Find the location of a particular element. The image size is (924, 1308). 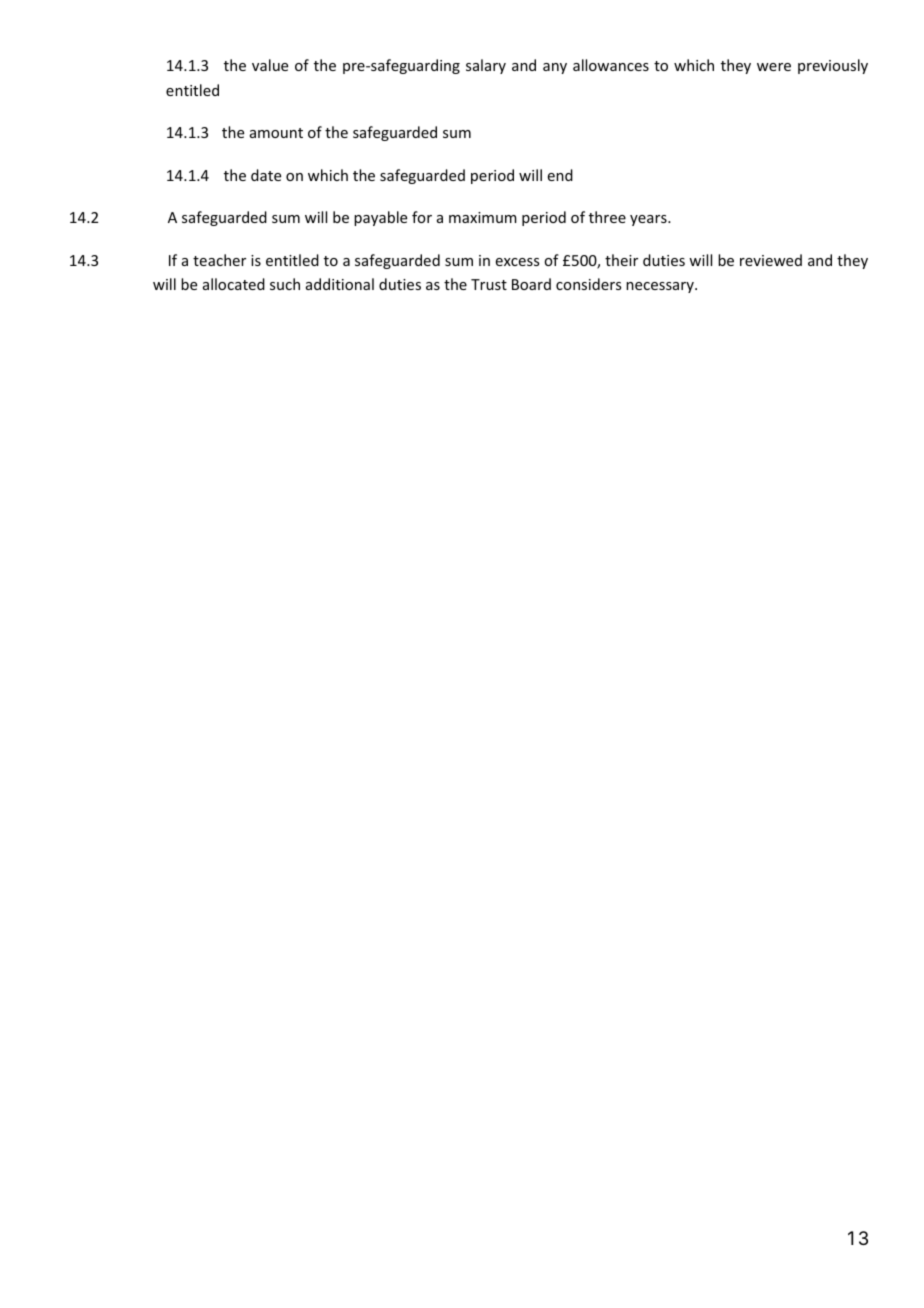

maximum is located at coordinates (483, 217).
